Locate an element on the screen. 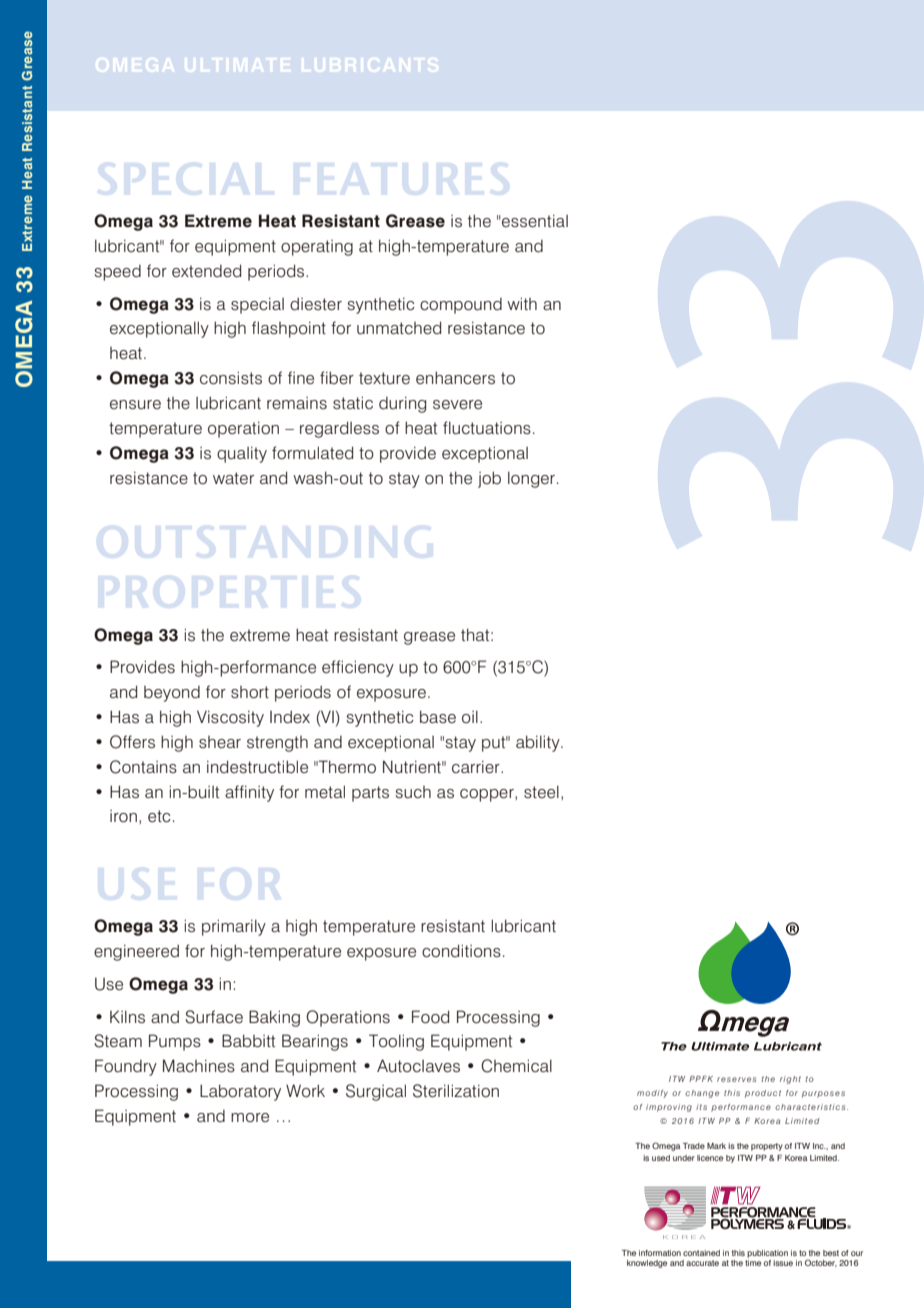 Image resolution: width=924 pixels, height=1308 pixels. with is located at coordinates (522, 303).
